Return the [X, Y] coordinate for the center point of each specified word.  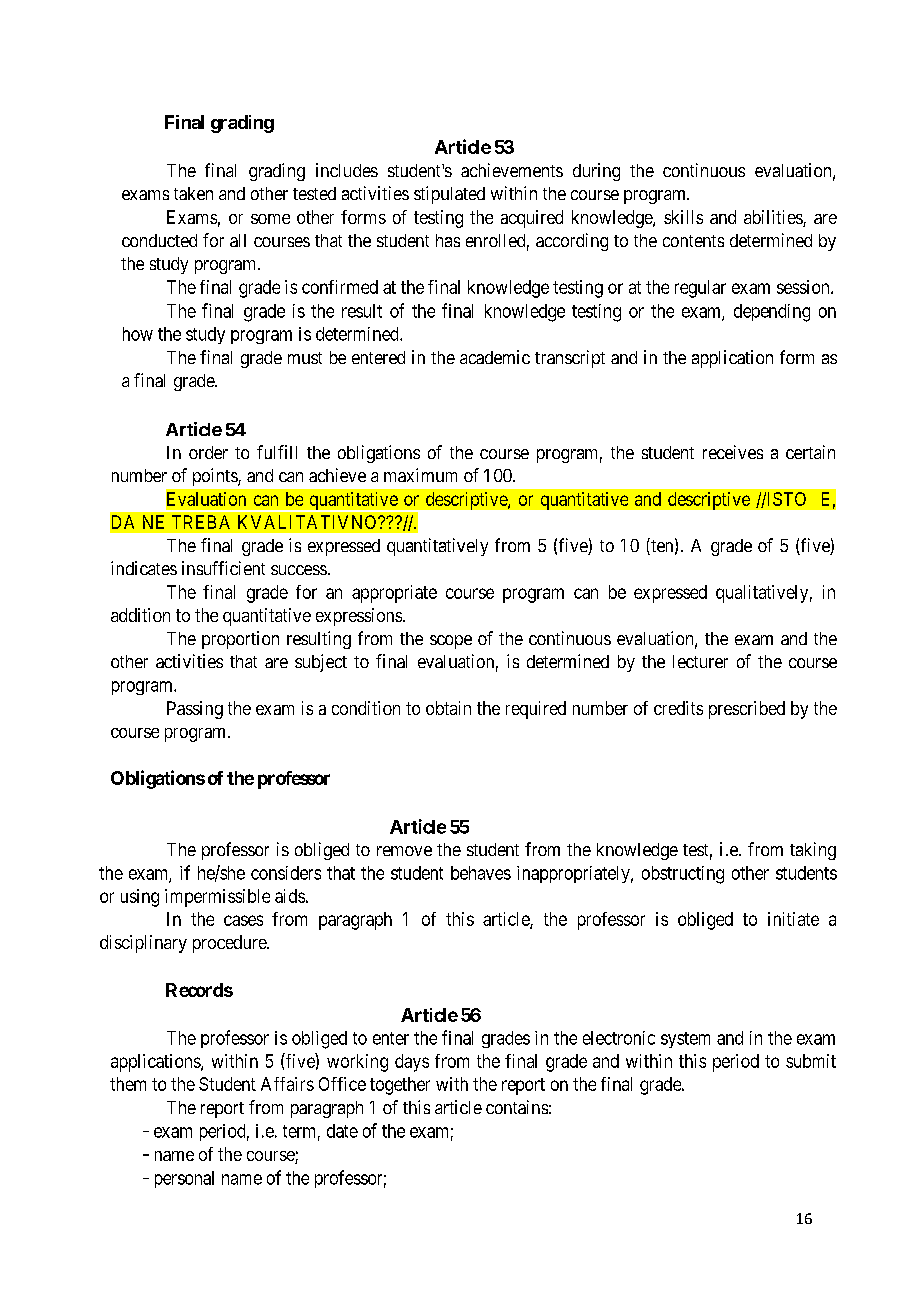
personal [184, 1179]
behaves [481, 873]
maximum [420, 475]
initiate [793, 919]
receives [733, 452]
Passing [195, 710]
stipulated [449, 195]
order [208, 452]
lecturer [700, 661]
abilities [774, 218]
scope [451, 642]
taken [193, 193]
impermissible [217, 898]
